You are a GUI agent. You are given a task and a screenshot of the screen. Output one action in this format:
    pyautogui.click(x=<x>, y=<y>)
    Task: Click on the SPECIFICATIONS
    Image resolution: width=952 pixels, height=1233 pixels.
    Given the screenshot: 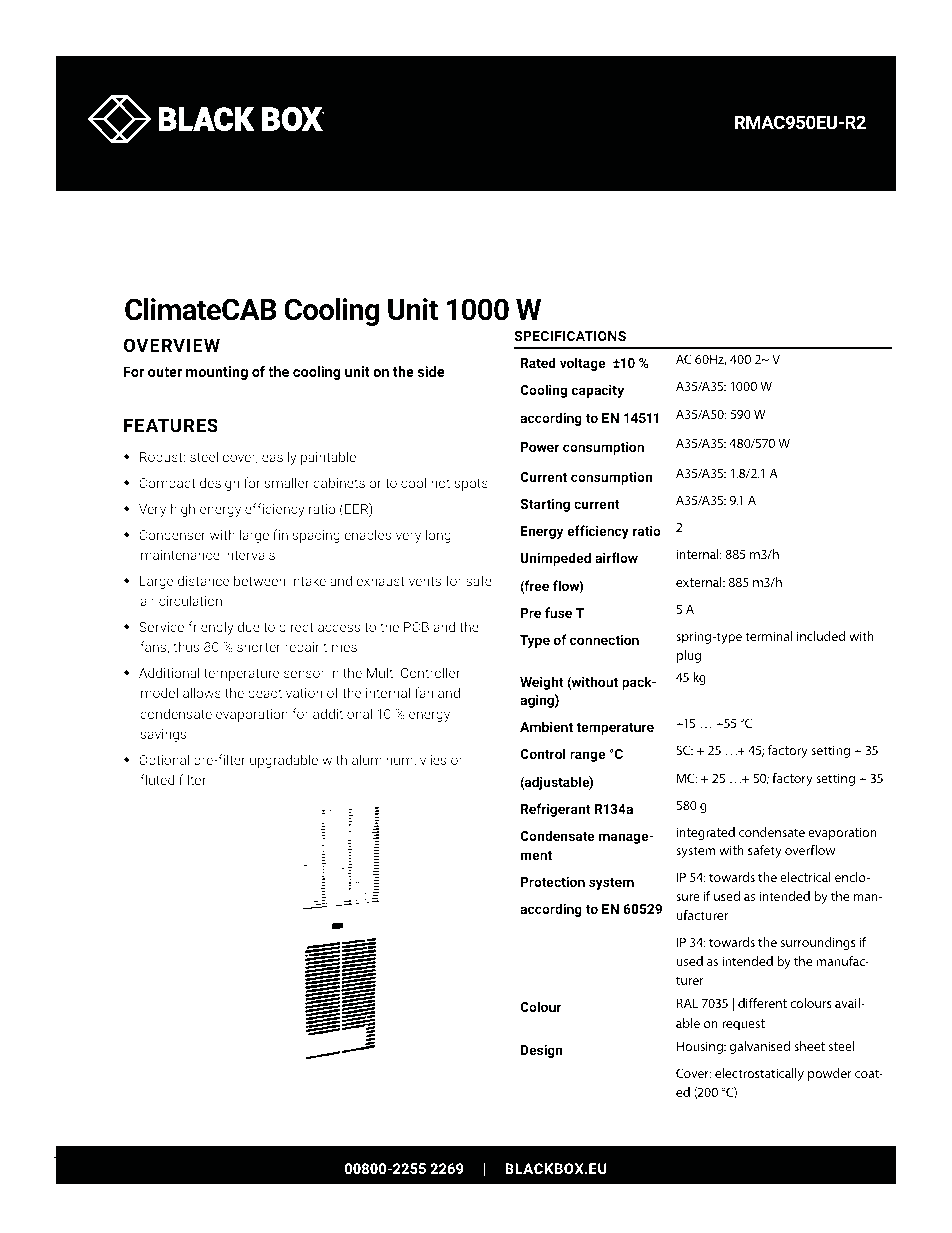 What is the action you would take?
    pyautogui.click(x=570, y=336)
